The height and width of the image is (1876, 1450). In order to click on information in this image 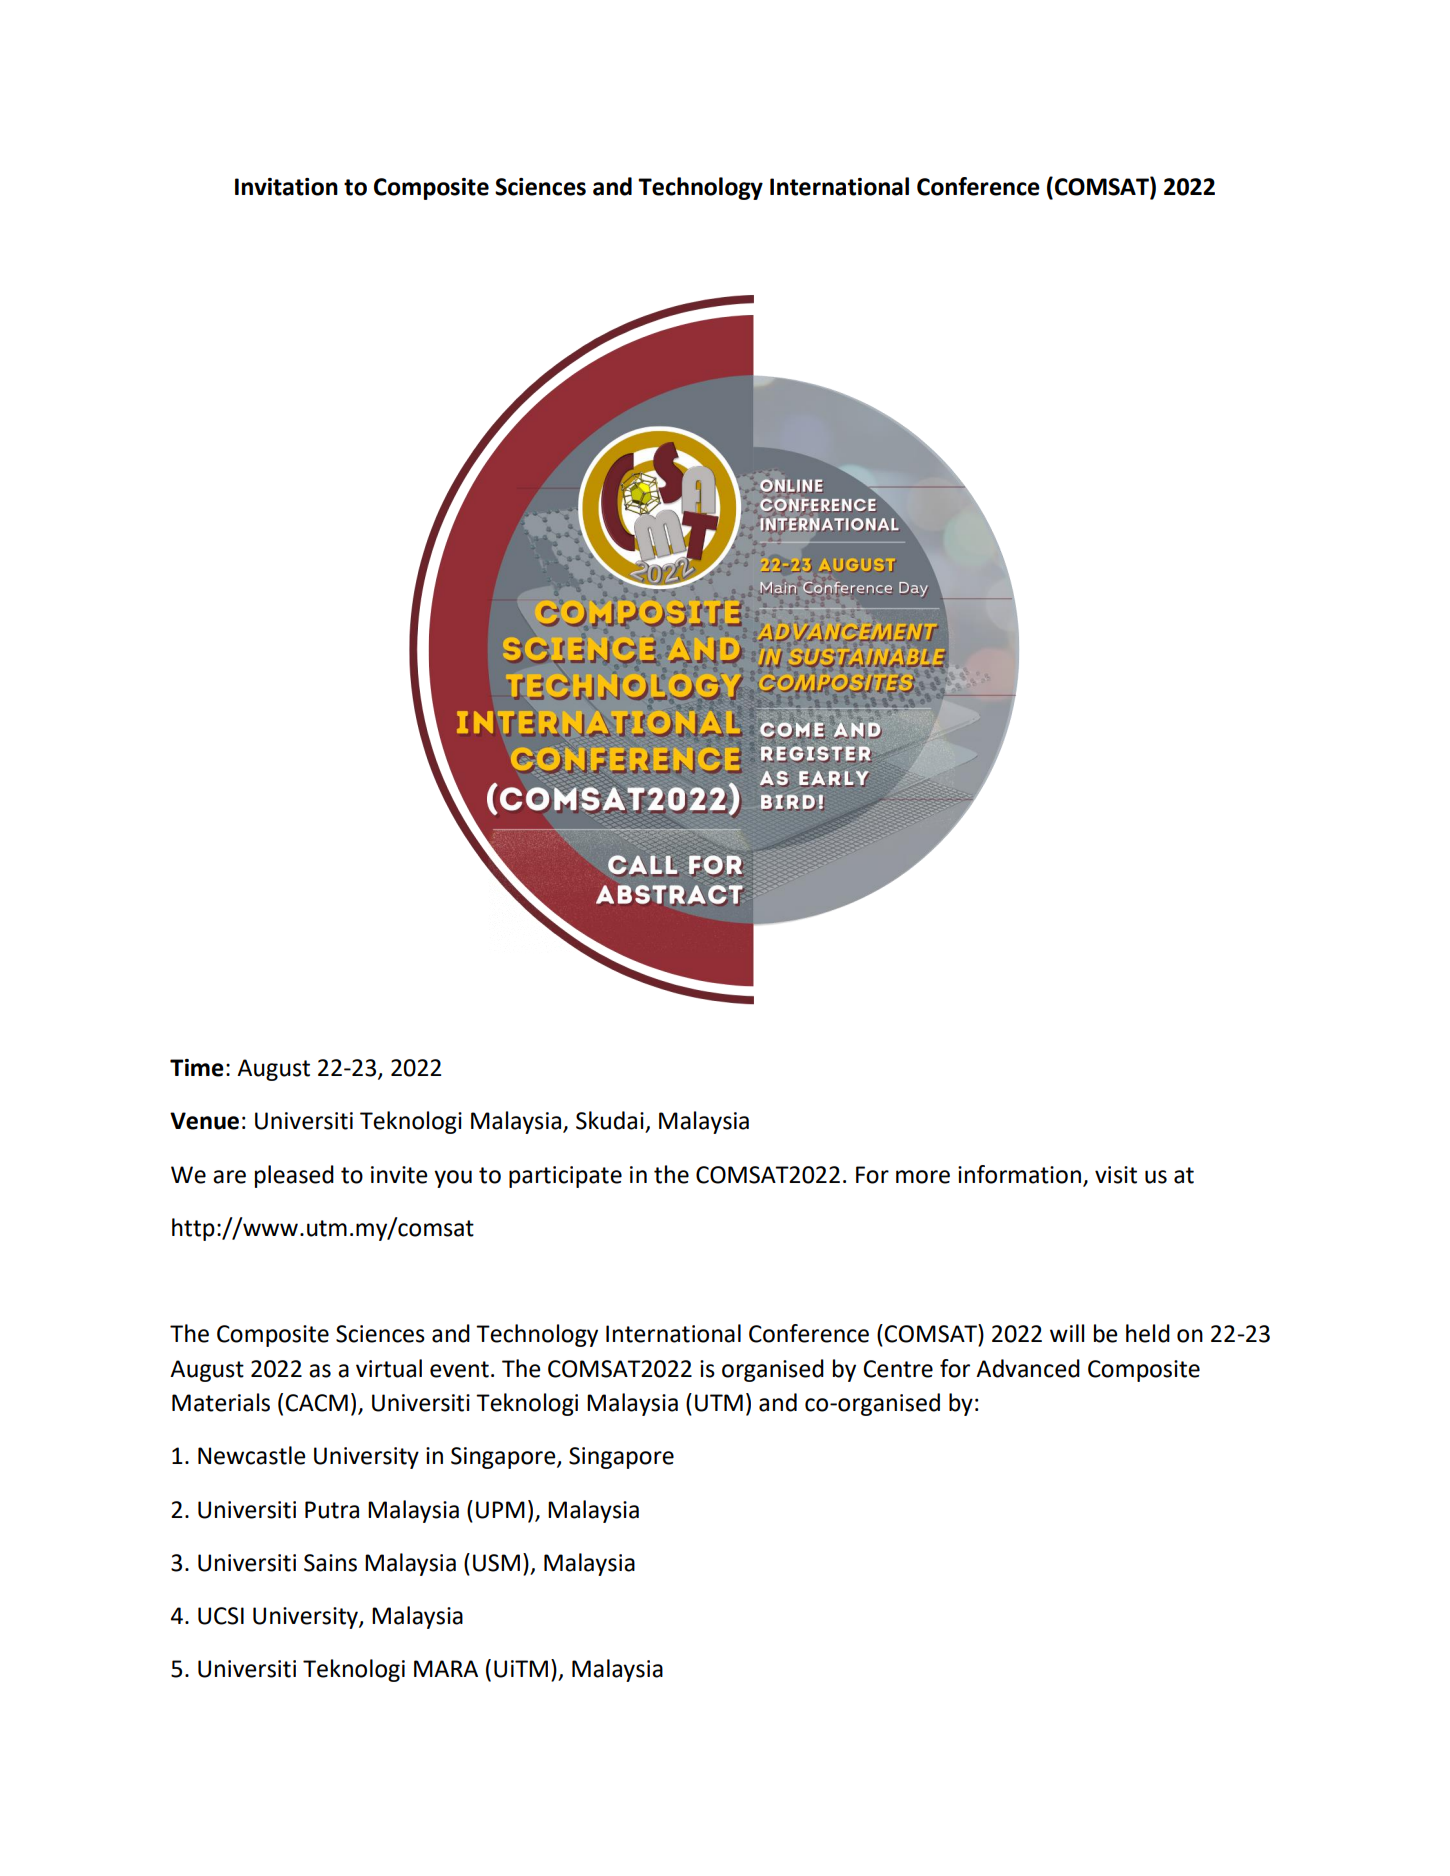, I will do `click(1019, 1174)`.
